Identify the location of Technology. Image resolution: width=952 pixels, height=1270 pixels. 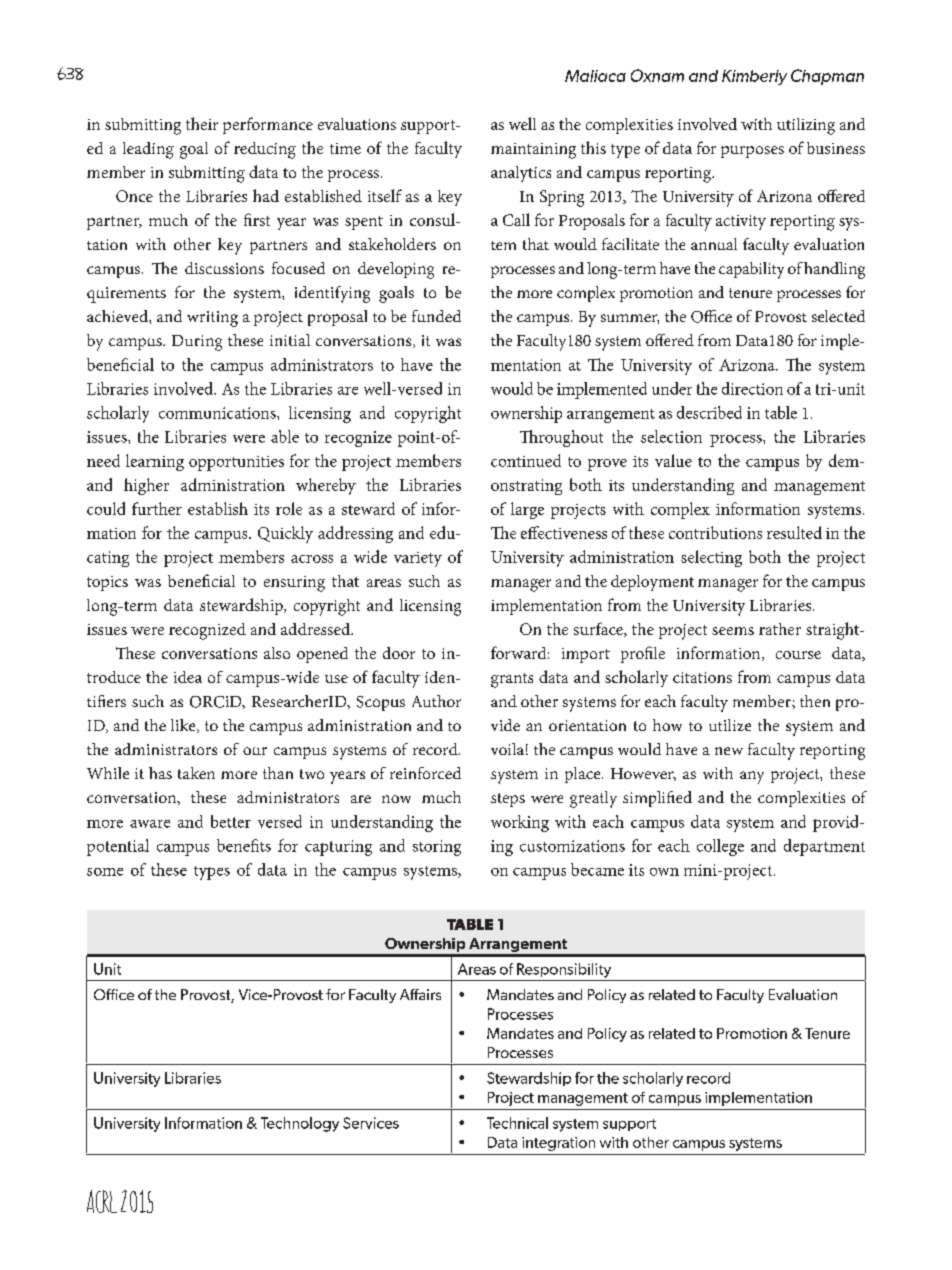
(300, 1124).
